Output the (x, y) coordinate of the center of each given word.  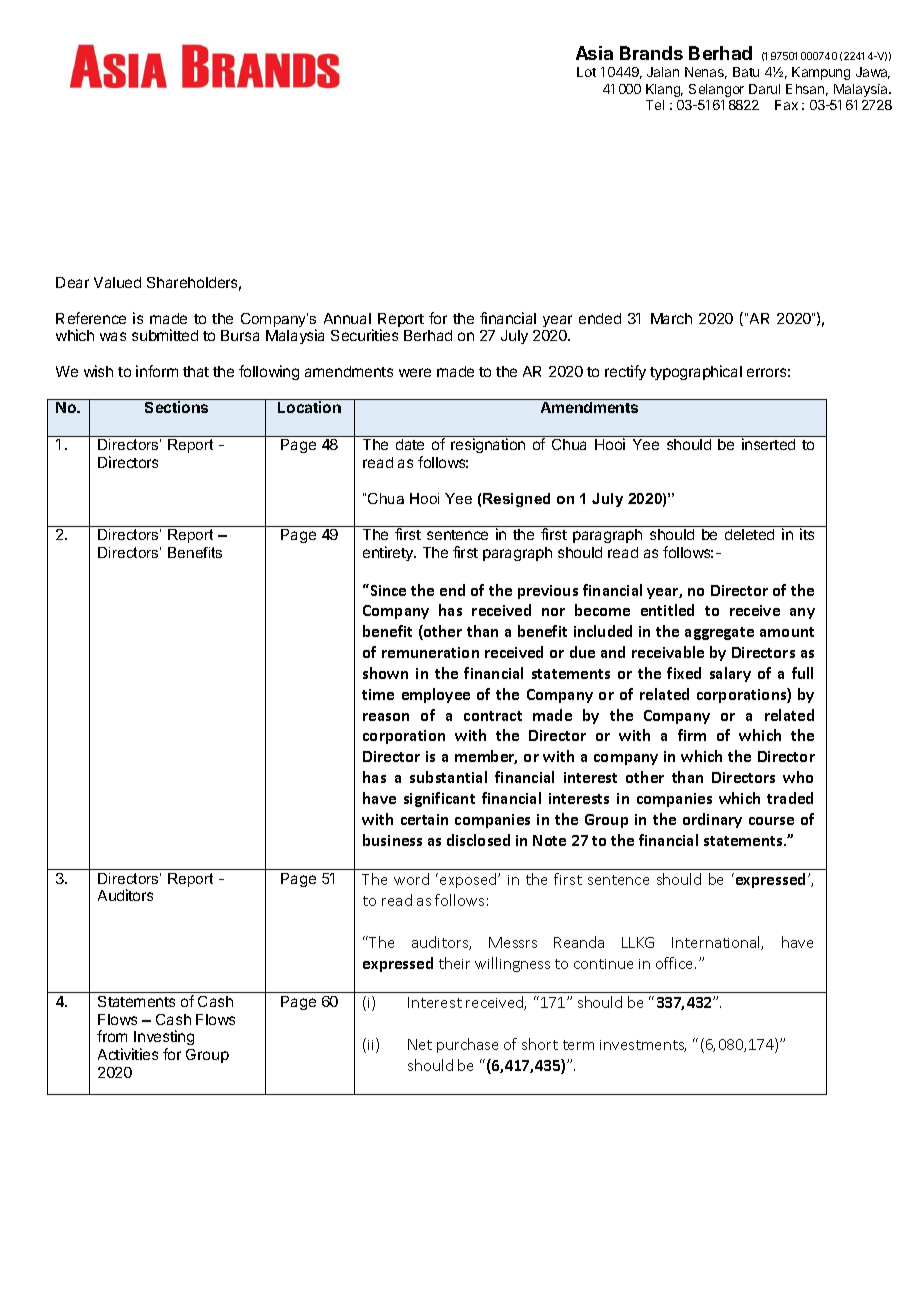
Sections (176, 407)
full (802, 673)
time (378, 694)
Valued (117, 282)
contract (493, 716)
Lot (586, 72)
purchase (467, 1045)
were (415, 372)
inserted (768, 444)
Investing (163, 1039)
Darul (764, 89)
